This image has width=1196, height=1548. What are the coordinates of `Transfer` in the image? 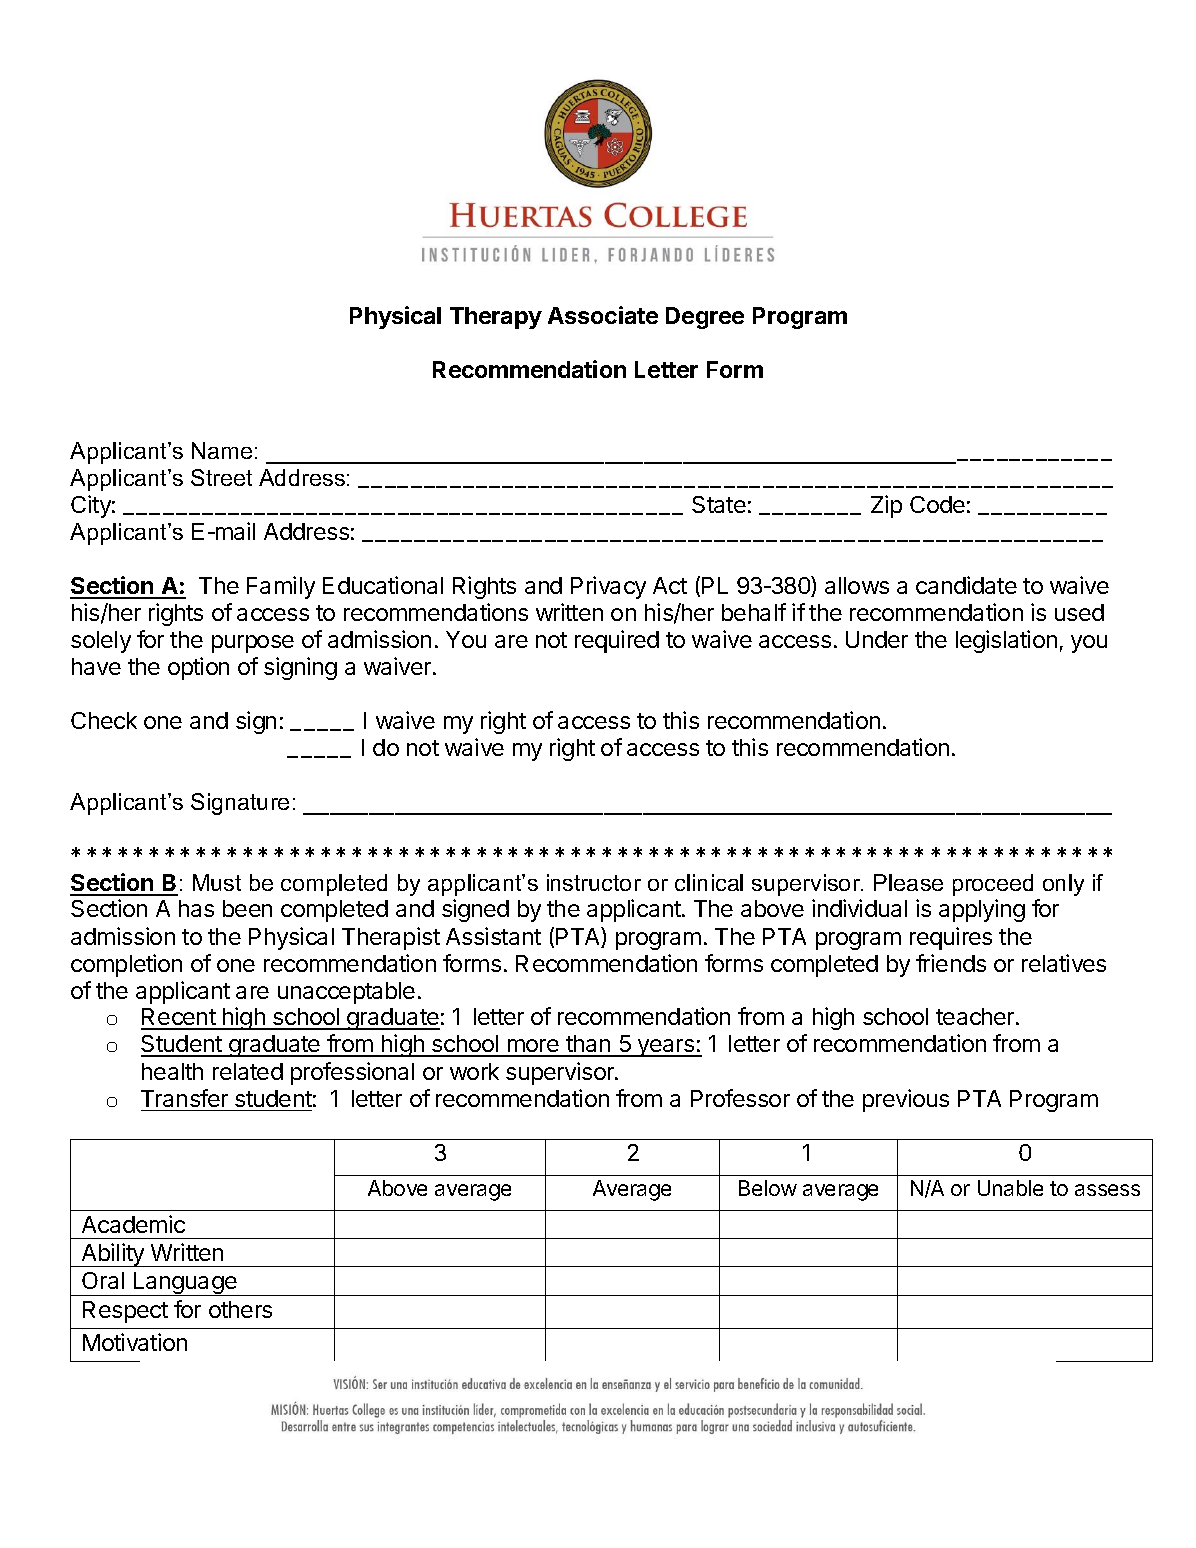 It's located at (184, 1098).
